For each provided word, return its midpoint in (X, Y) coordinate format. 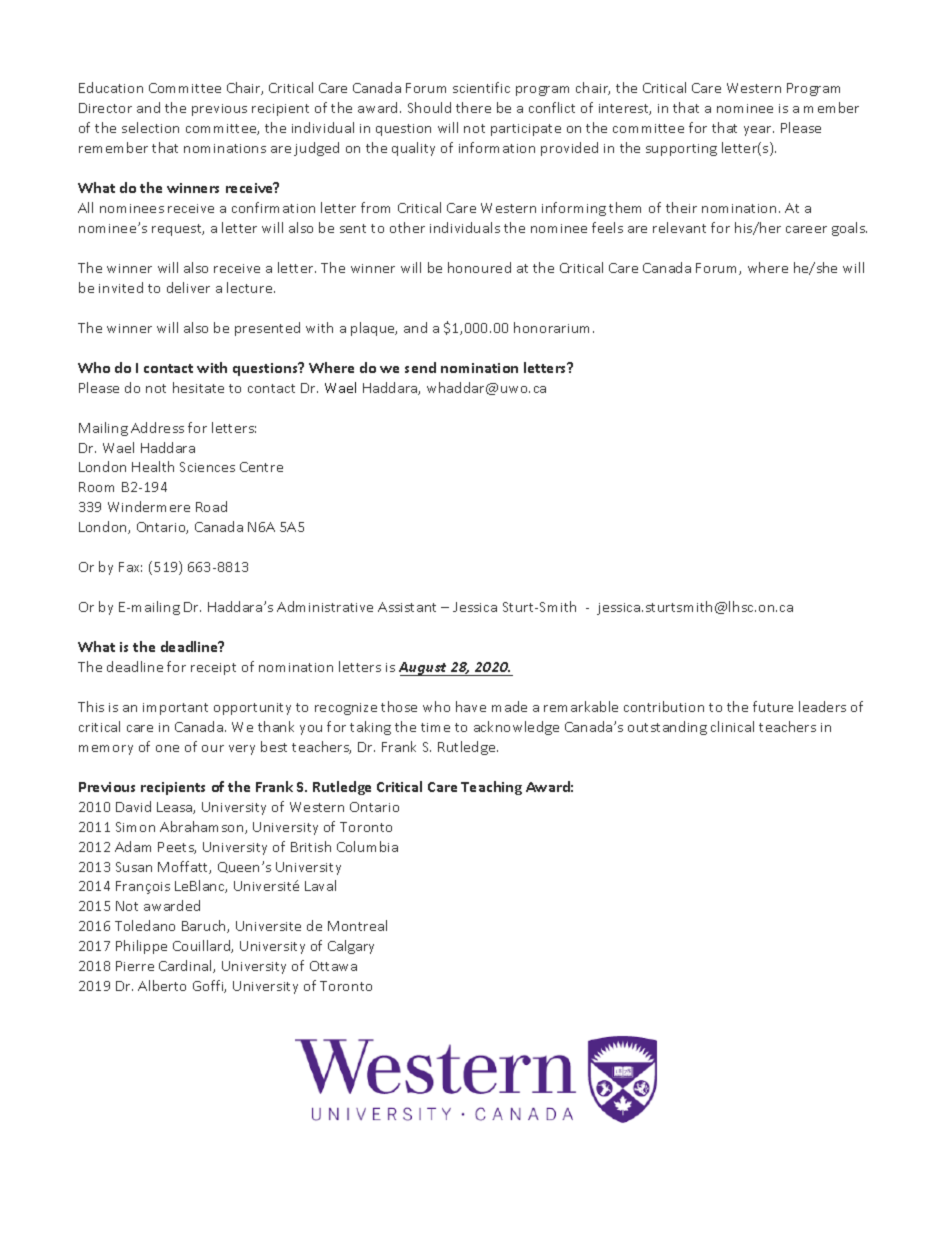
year (759, 131)
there (473, 107)
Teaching (491, 788)
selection (150, 127)
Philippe (141, 947)
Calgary (351, 947)
